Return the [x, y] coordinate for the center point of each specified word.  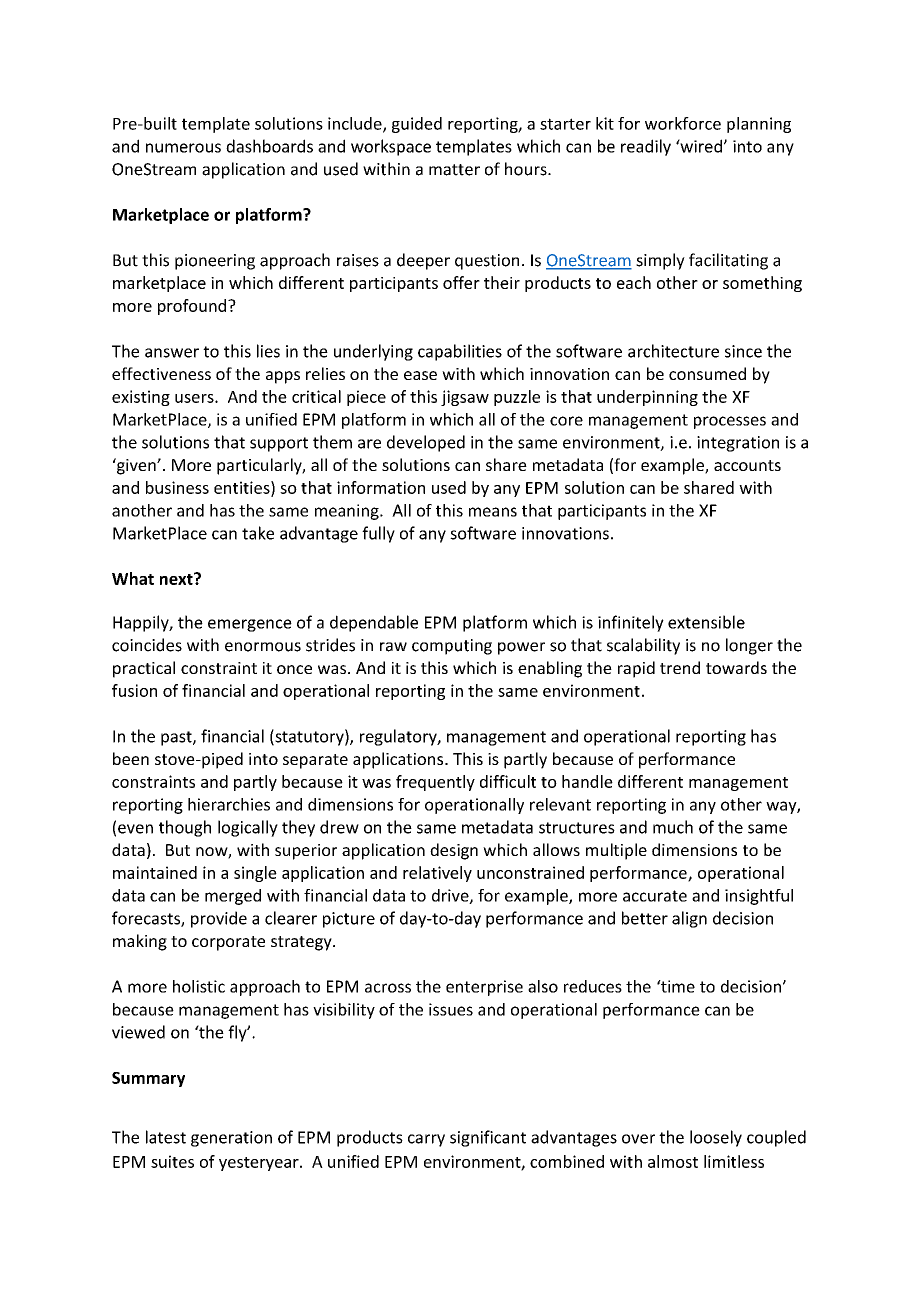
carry [426, 1140]
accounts [747, 465]
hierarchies [229, 804]
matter [454, 170]
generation [231, 1139]
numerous [183, 148]
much [673, 827]
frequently [435, 783]
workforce [683, 123]
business [177, 487]
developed [426, 443]
